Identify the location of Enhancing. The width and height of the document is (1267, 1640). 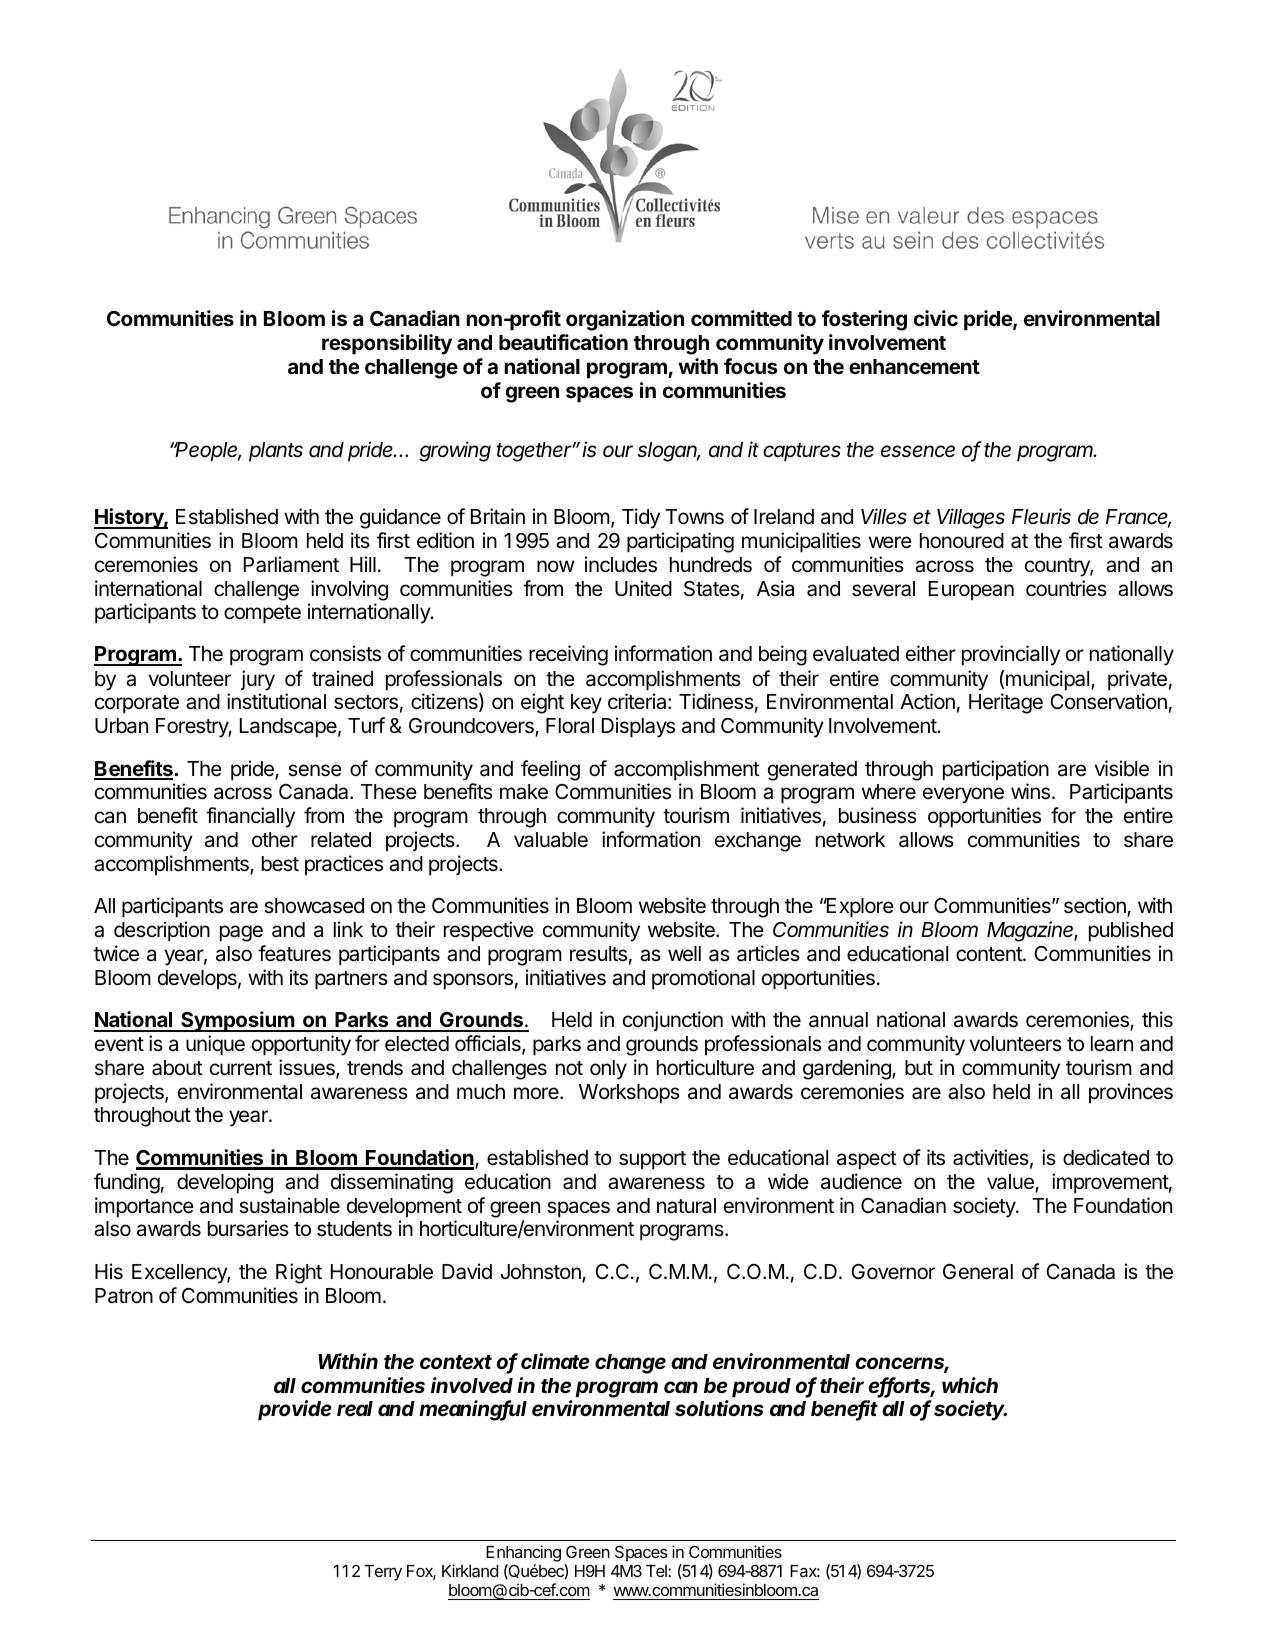
(523, 1555).
